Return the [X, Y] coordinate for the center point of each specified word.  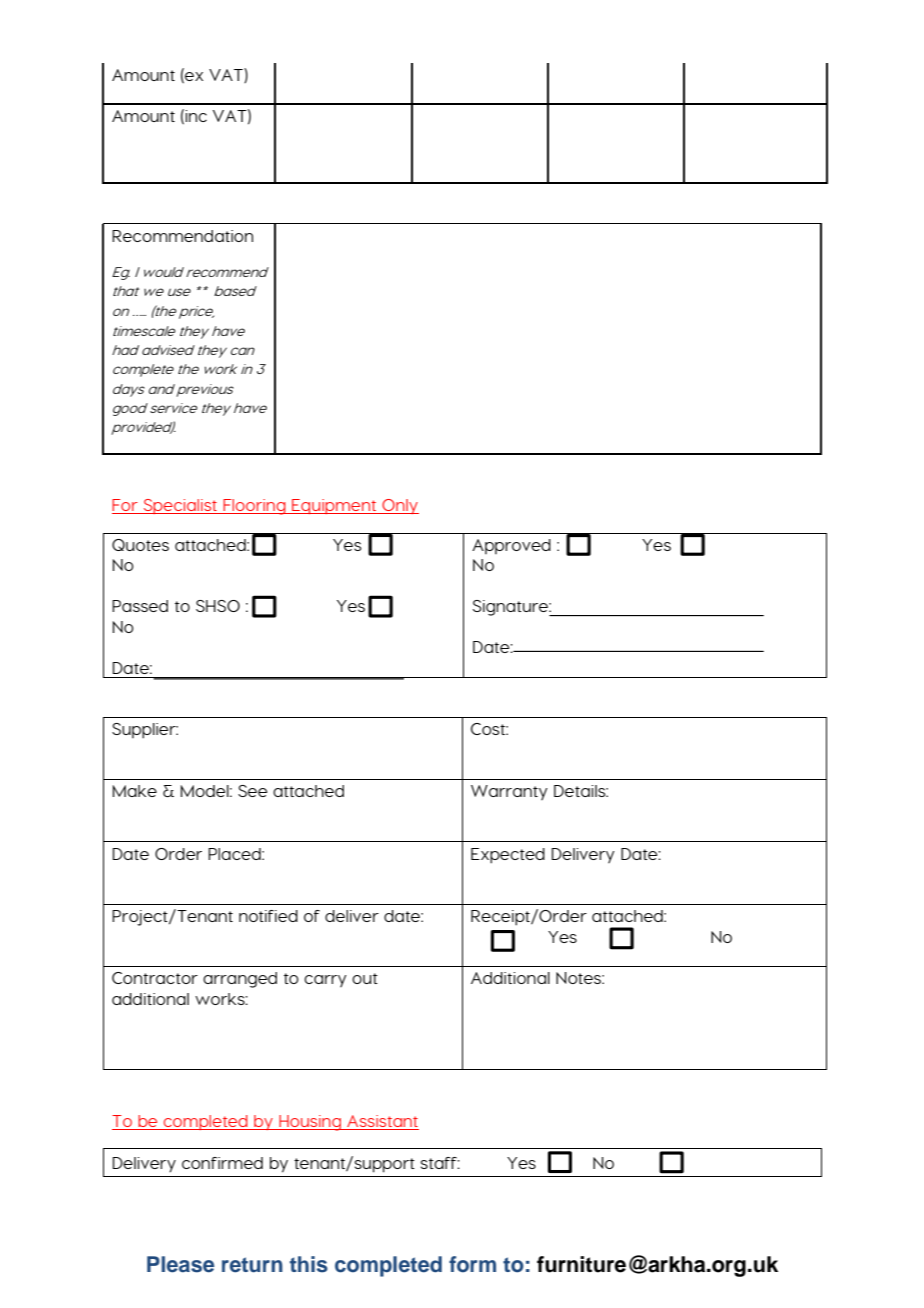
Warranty [509, 793]
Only [399, 506]
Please [180, 1264]
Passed [140, 606]
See [252, 791]
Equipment [334, 506]
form [472, 1264]
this [309, 1264]
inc [196, 116]
